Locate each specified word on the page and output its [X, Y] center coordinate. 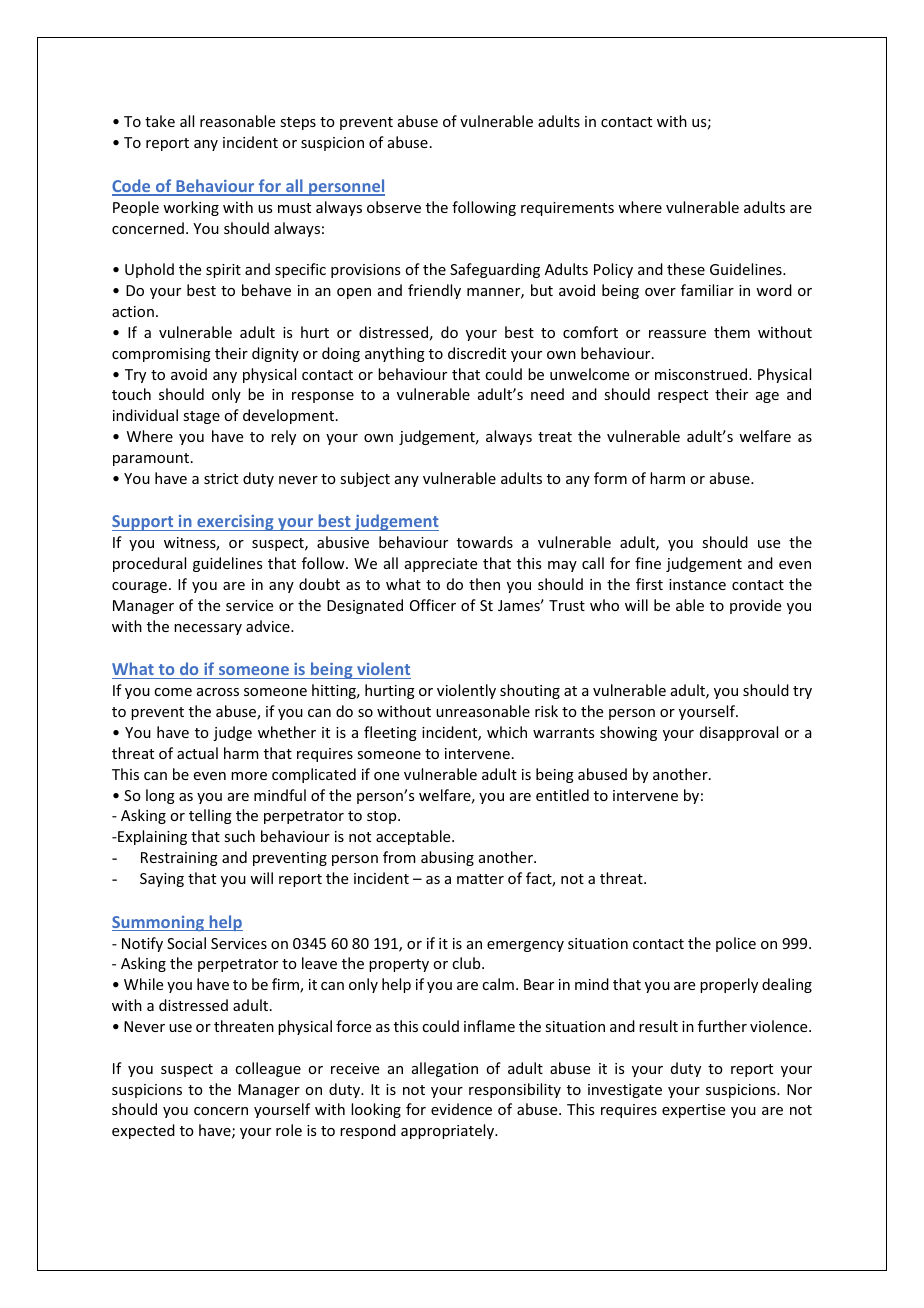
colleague [268, 1069]
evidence [461, 1109]
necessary [208, 629]
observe [394, 207]
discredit [477, 353]
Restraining [179, 859]
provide [755, 606]
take [160, 121]
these [686, 269]
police [736, 944]
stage [201, 417]
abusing [447, 858]
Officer [433, 605]
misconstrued [702, 374]
